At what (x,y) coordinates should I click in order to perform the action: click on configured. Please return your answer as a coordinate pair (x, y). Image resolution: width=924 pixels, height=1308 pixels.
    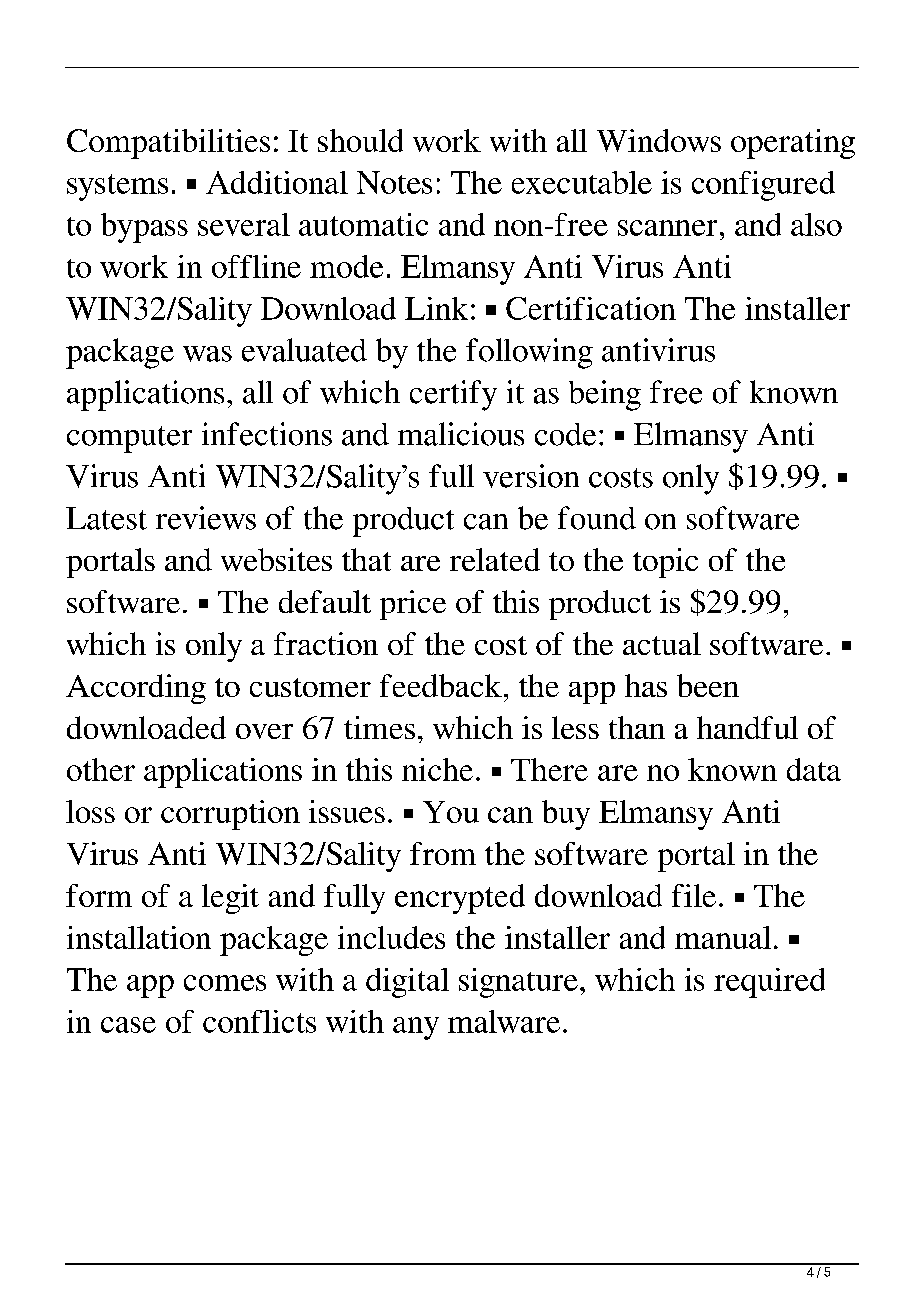
    Looking at the image, I should click on (763, 186).
